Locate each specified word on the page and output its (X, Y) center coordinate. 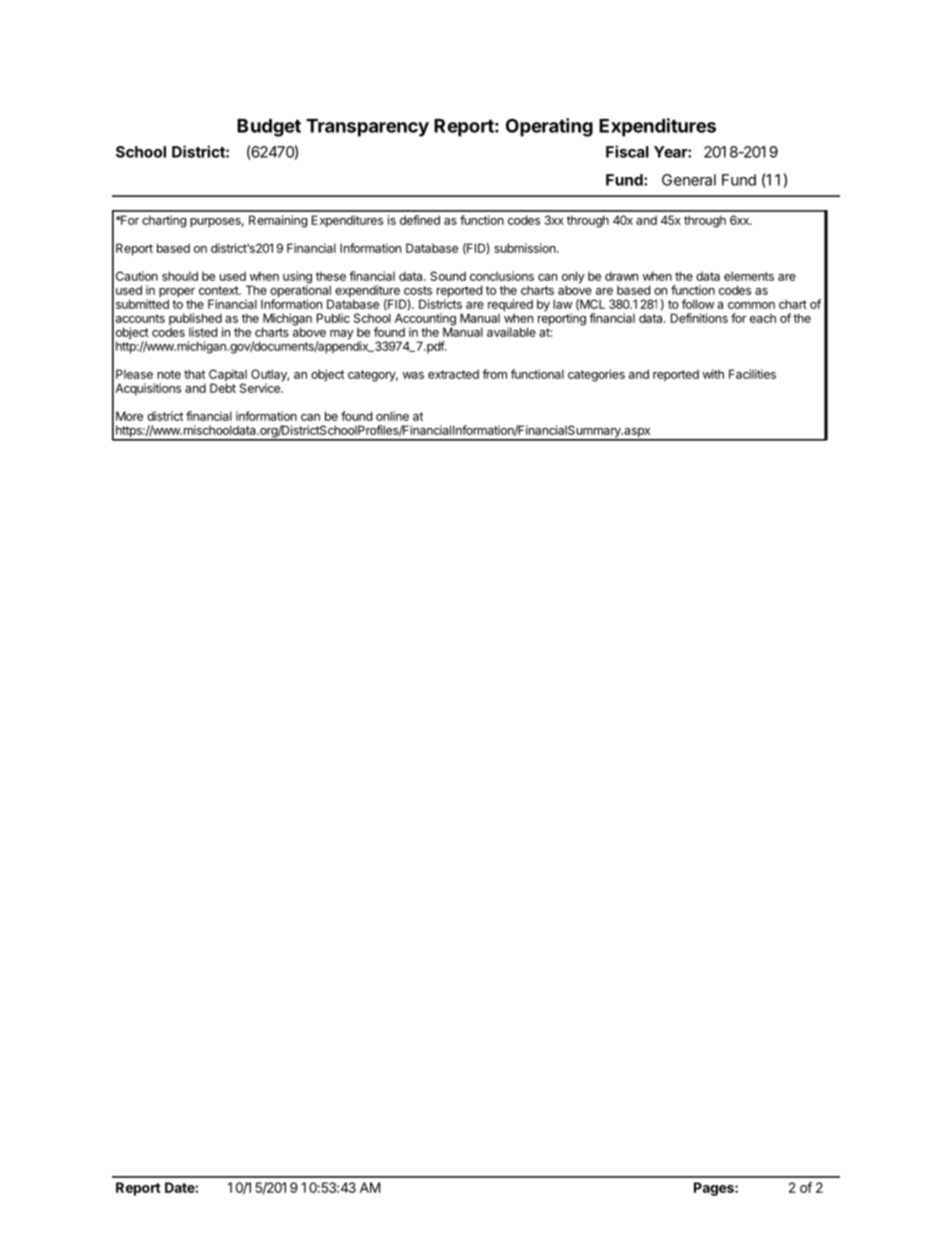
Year (671, 152)
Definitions (699, 318)
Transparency (367, 128)
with (713, 374)
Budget (269, 128)
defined (420, 220)
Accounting (425, 320)
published (196, 320)
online (392, 416)
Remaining (278, 221)
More (129, 416)
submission (526, 248)
